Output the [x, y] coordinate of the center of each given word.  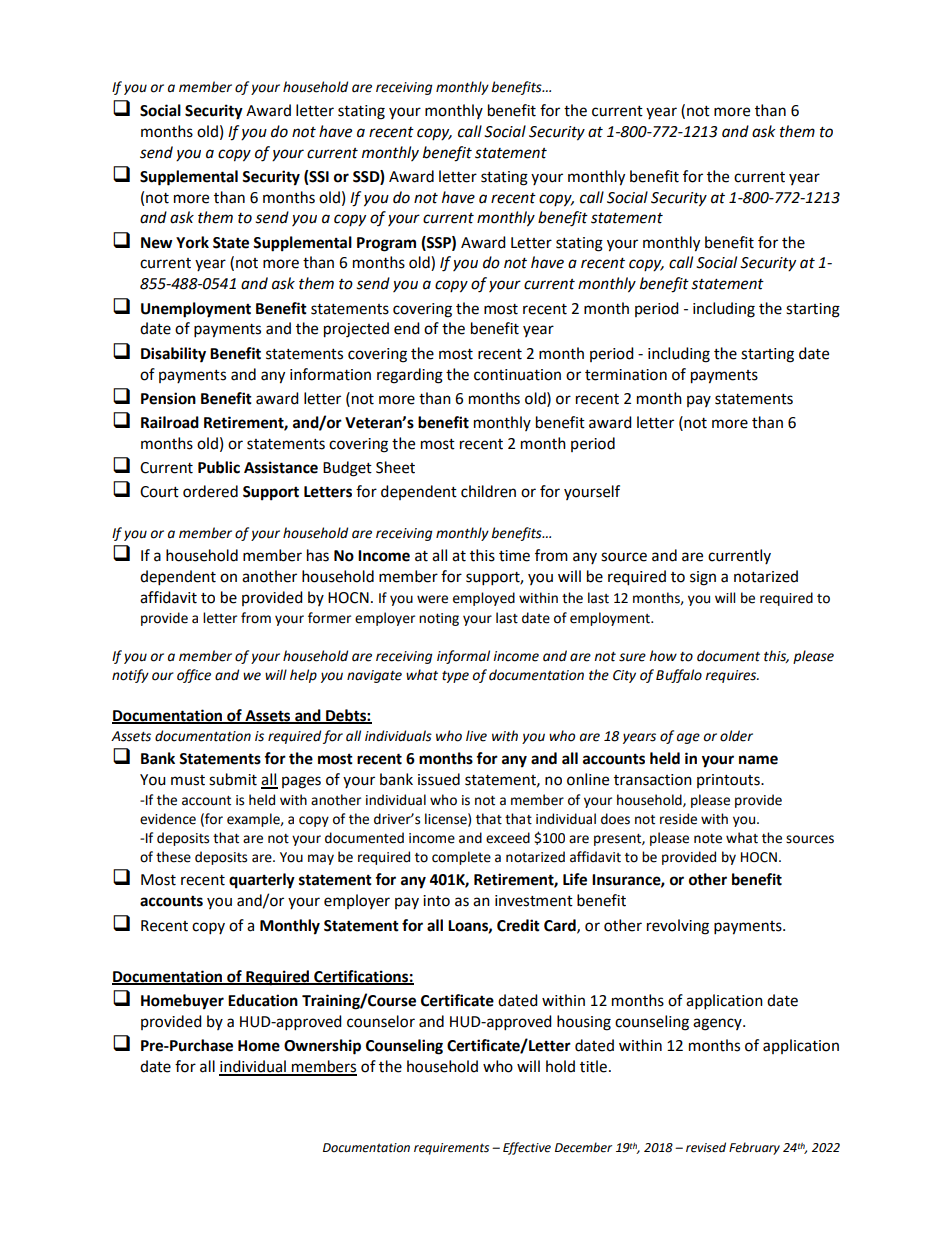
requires [732, 676]
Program [386, 244]
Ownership [322, 1047]
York [192, 242]
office [194, 676]
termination [626, 375]
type [455, 677]
